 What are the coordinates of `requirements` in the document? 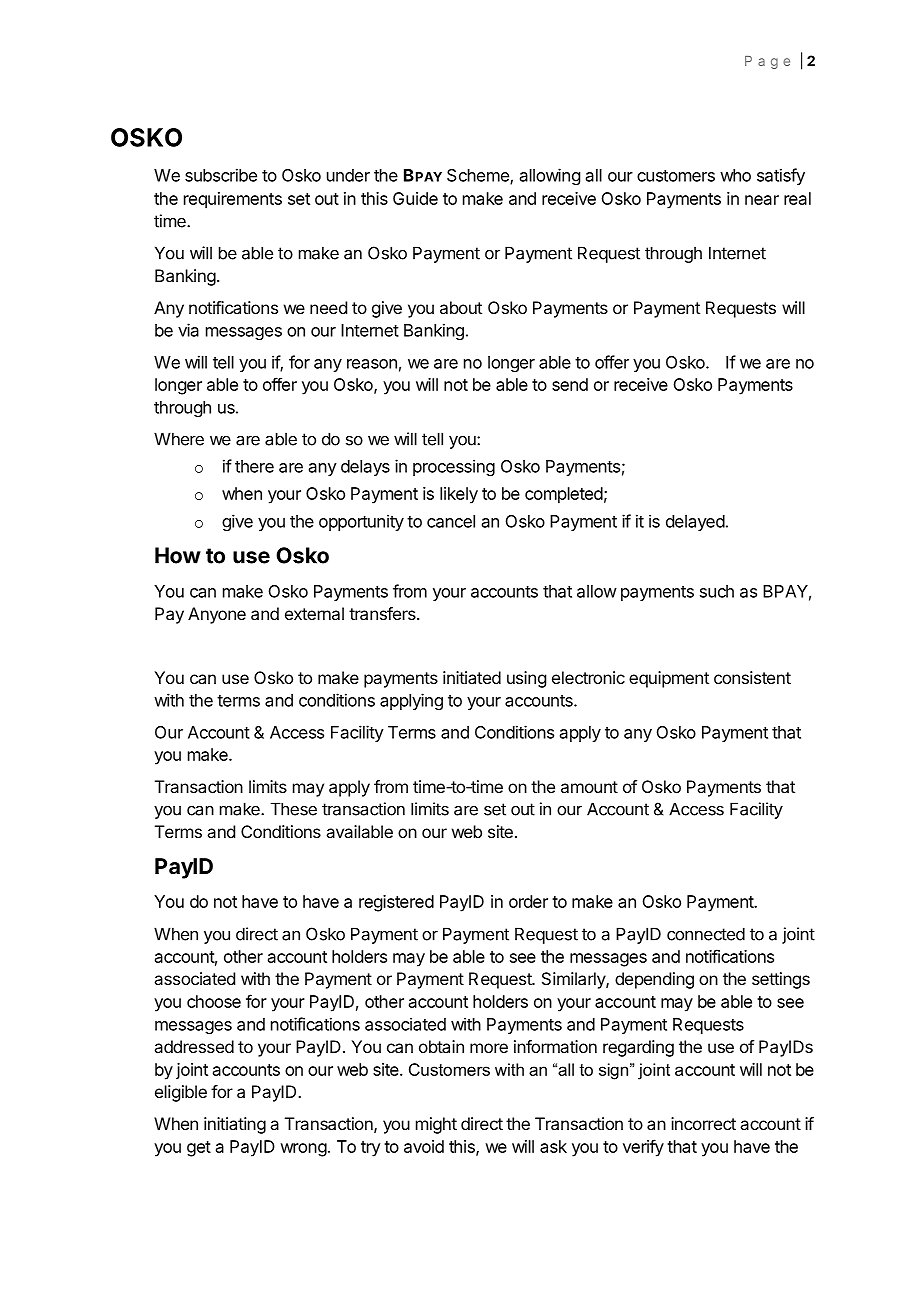 It's located at (233, 200).
